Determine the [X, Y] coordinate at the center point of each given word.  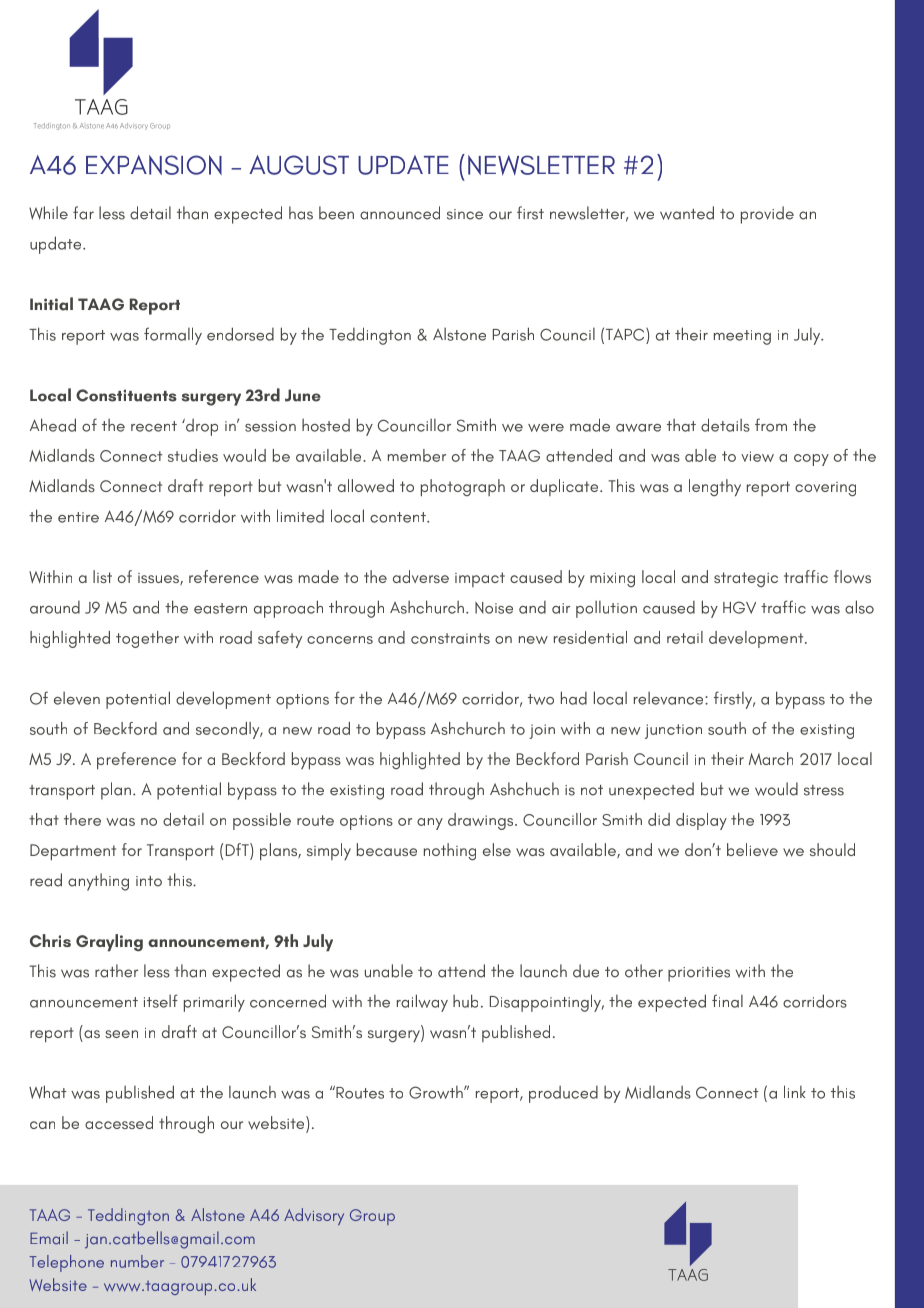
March [771, 758]
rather [116, 971]
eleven [77, 698]
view [757, 456]
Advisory [314, 1216]
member [417, 455]
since [465, 214]
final [727, 1001]
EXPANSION [154, 165]
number [137, 1261]
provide [767, 215]
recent [154, 426]
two [541, 699]
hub [465, 1001]
